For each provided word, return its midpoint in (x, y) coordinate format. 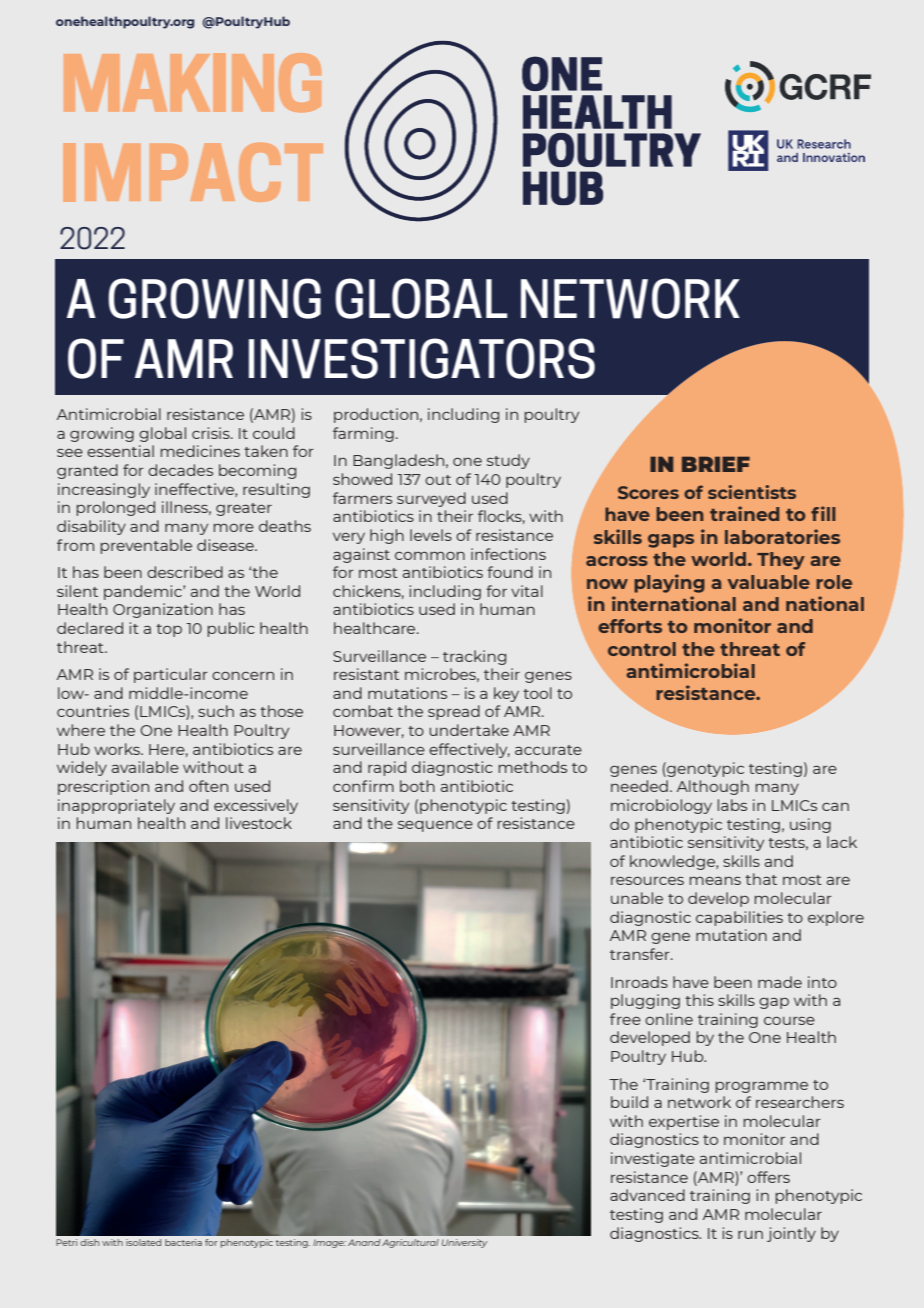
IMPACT (193, 172)
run (750, 1234)
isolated (143, 1242)
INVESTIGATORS (422, 358)
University (465, 1243)
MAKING (192, 82)
